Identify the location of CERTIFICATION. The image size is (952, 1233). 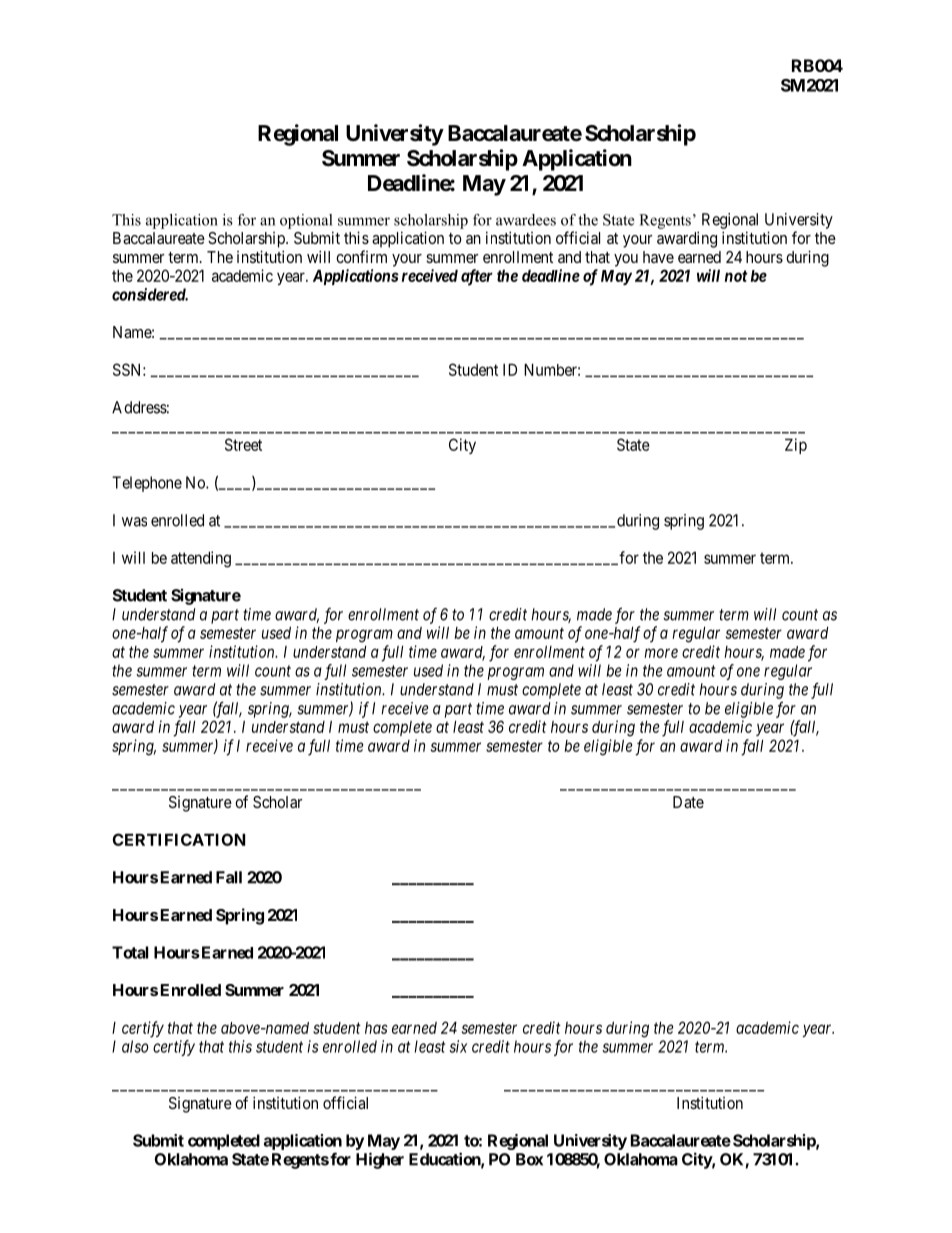
(178, 839).
